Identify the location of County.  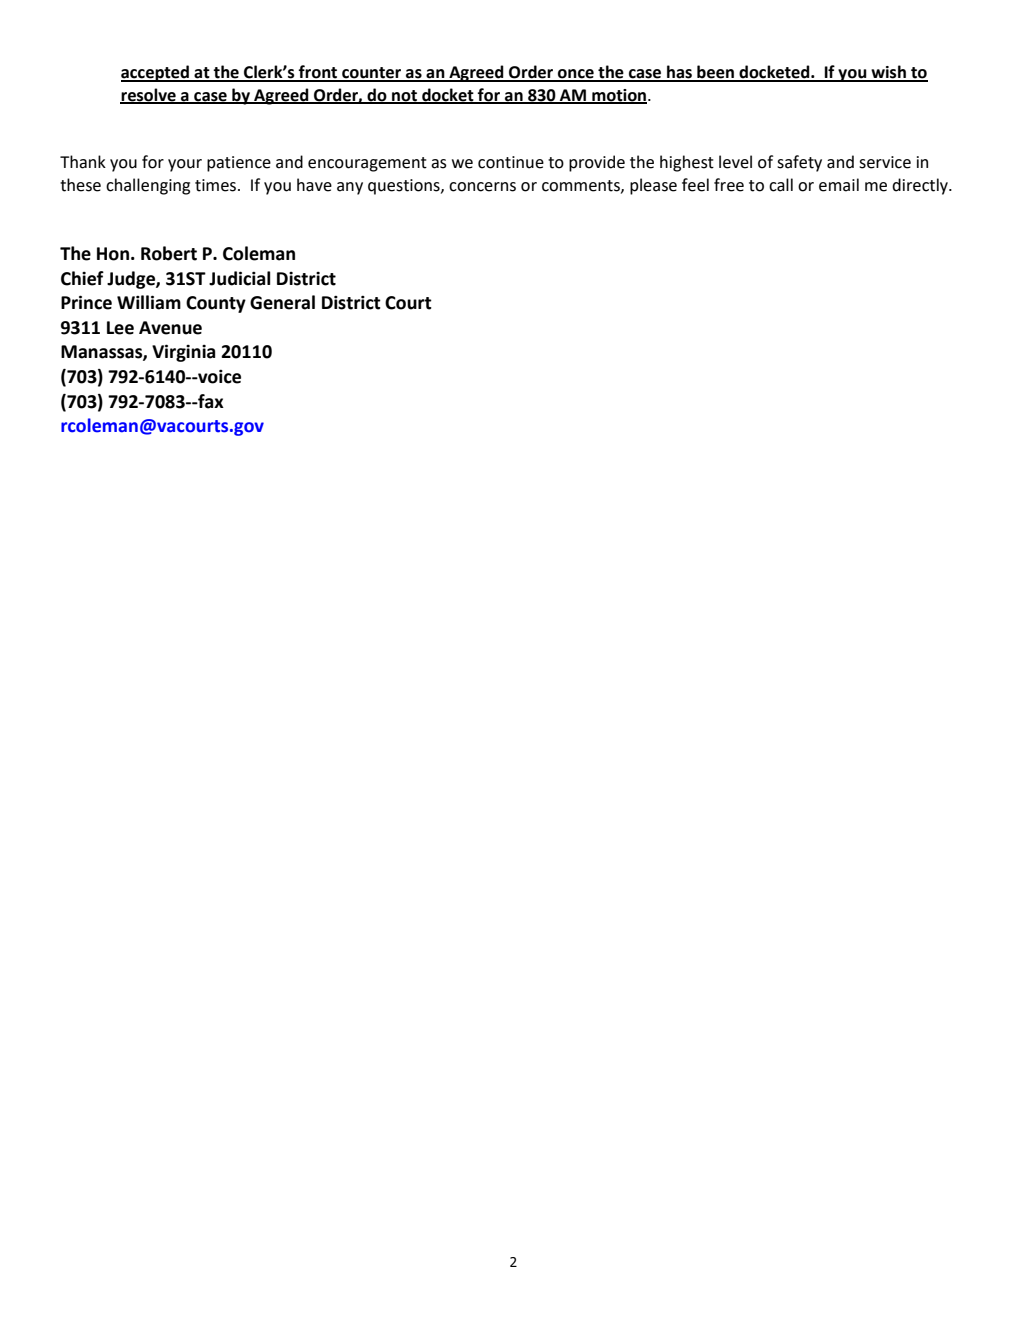
(216, 304).
